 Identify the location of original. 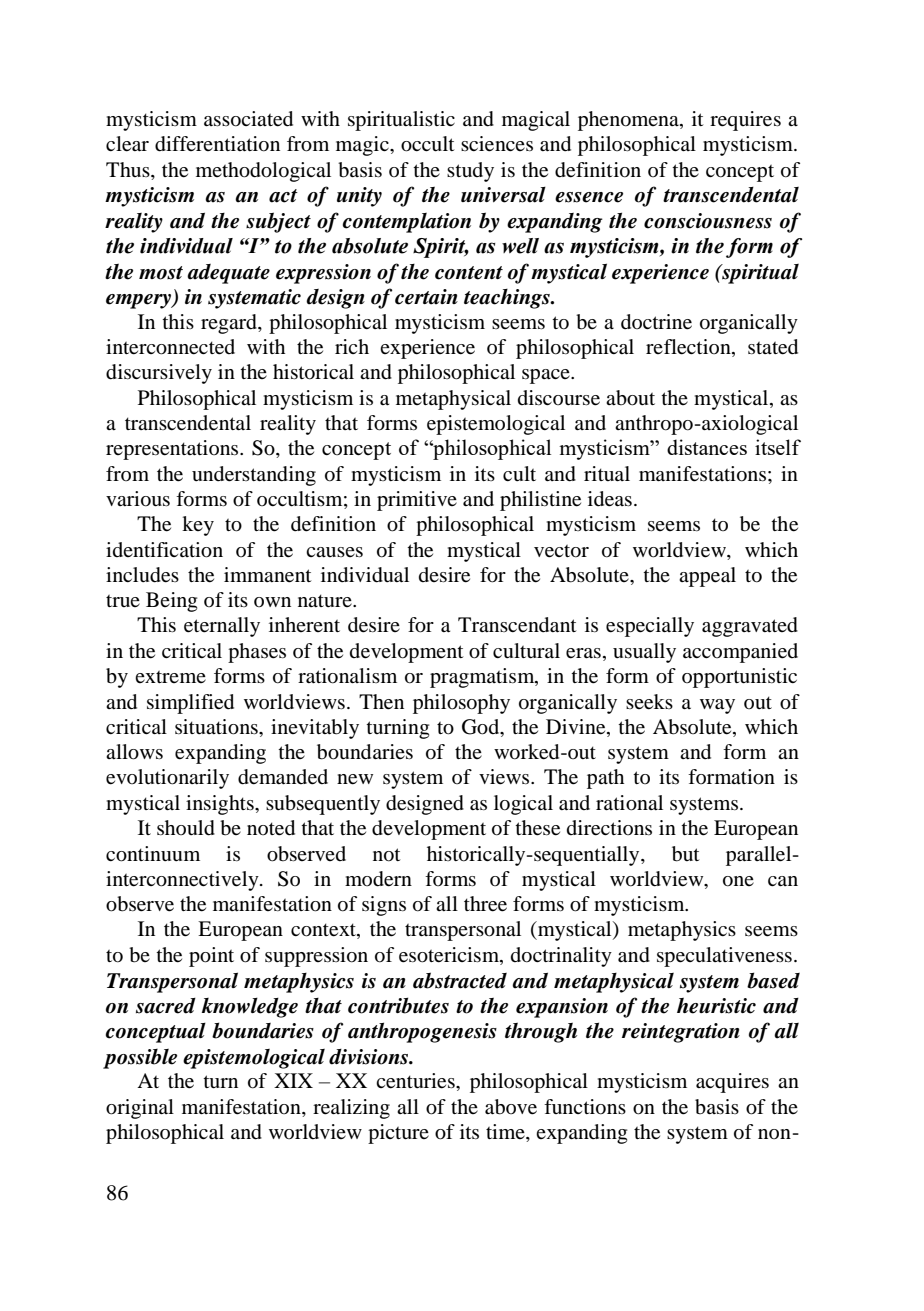
(140, 1109).
